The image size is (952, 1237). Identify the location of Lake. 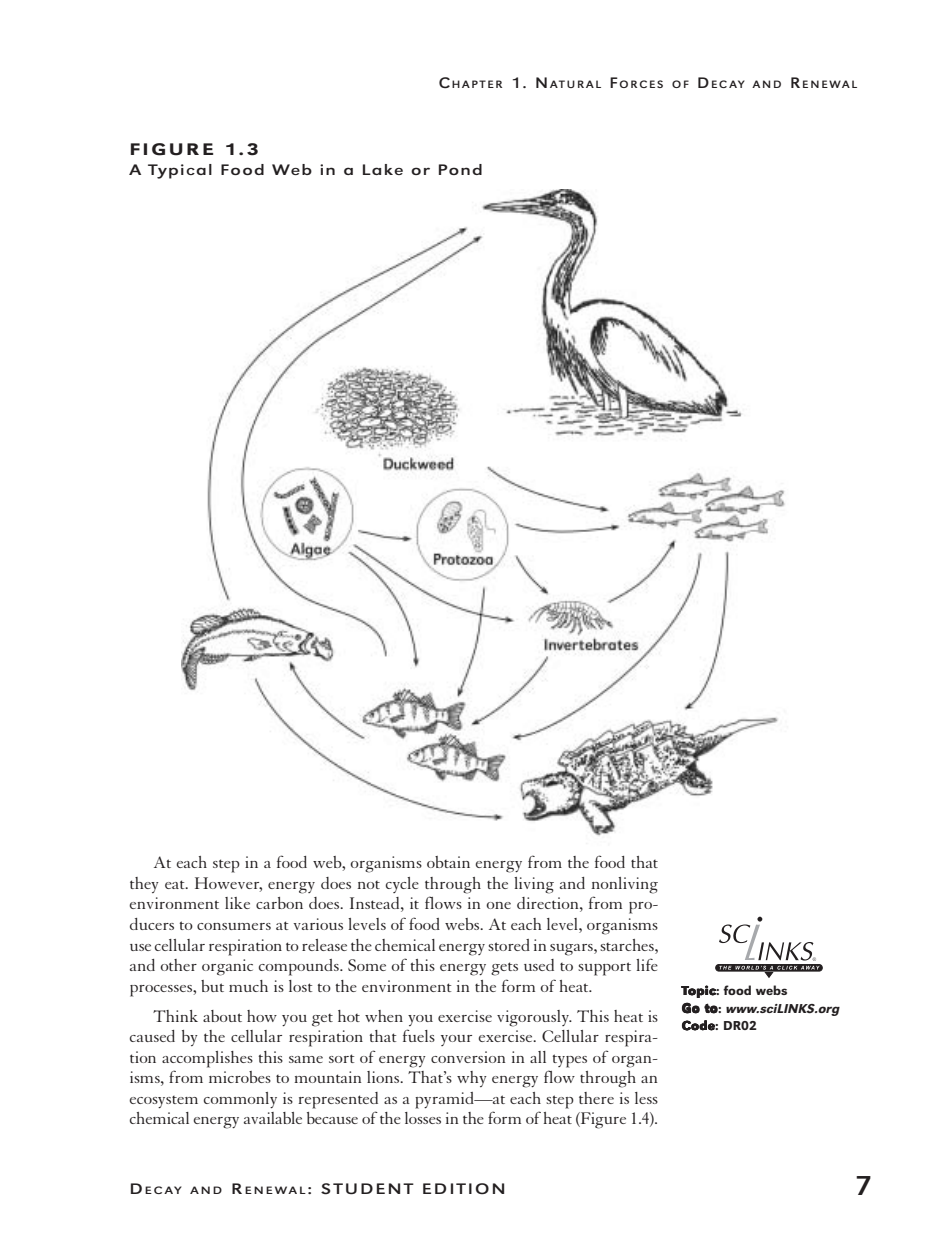
(383, 169).
